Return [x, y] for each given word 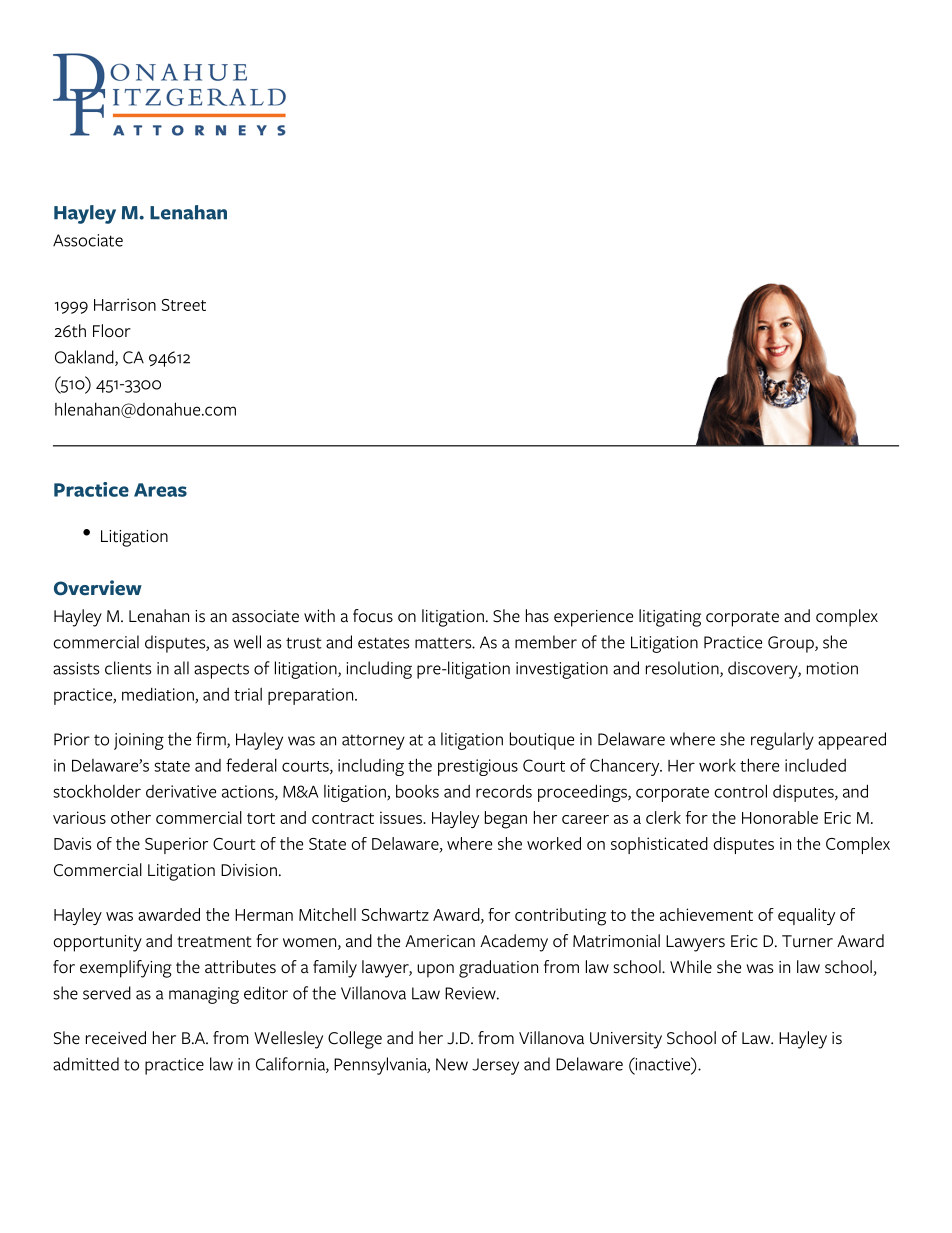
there [759, 765]
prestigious [478, 767]
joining [139, 741]
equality [806, 916]
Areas [160, 490]
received [116, 1038]
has [537, 616]
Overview [98, 588]
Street [184, 305]
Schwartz [395, 914]
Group [792, 644]
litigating [670, 618]
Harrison [125, 304]
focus [373, 616]
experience [593, 618]
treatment [214, 942]
